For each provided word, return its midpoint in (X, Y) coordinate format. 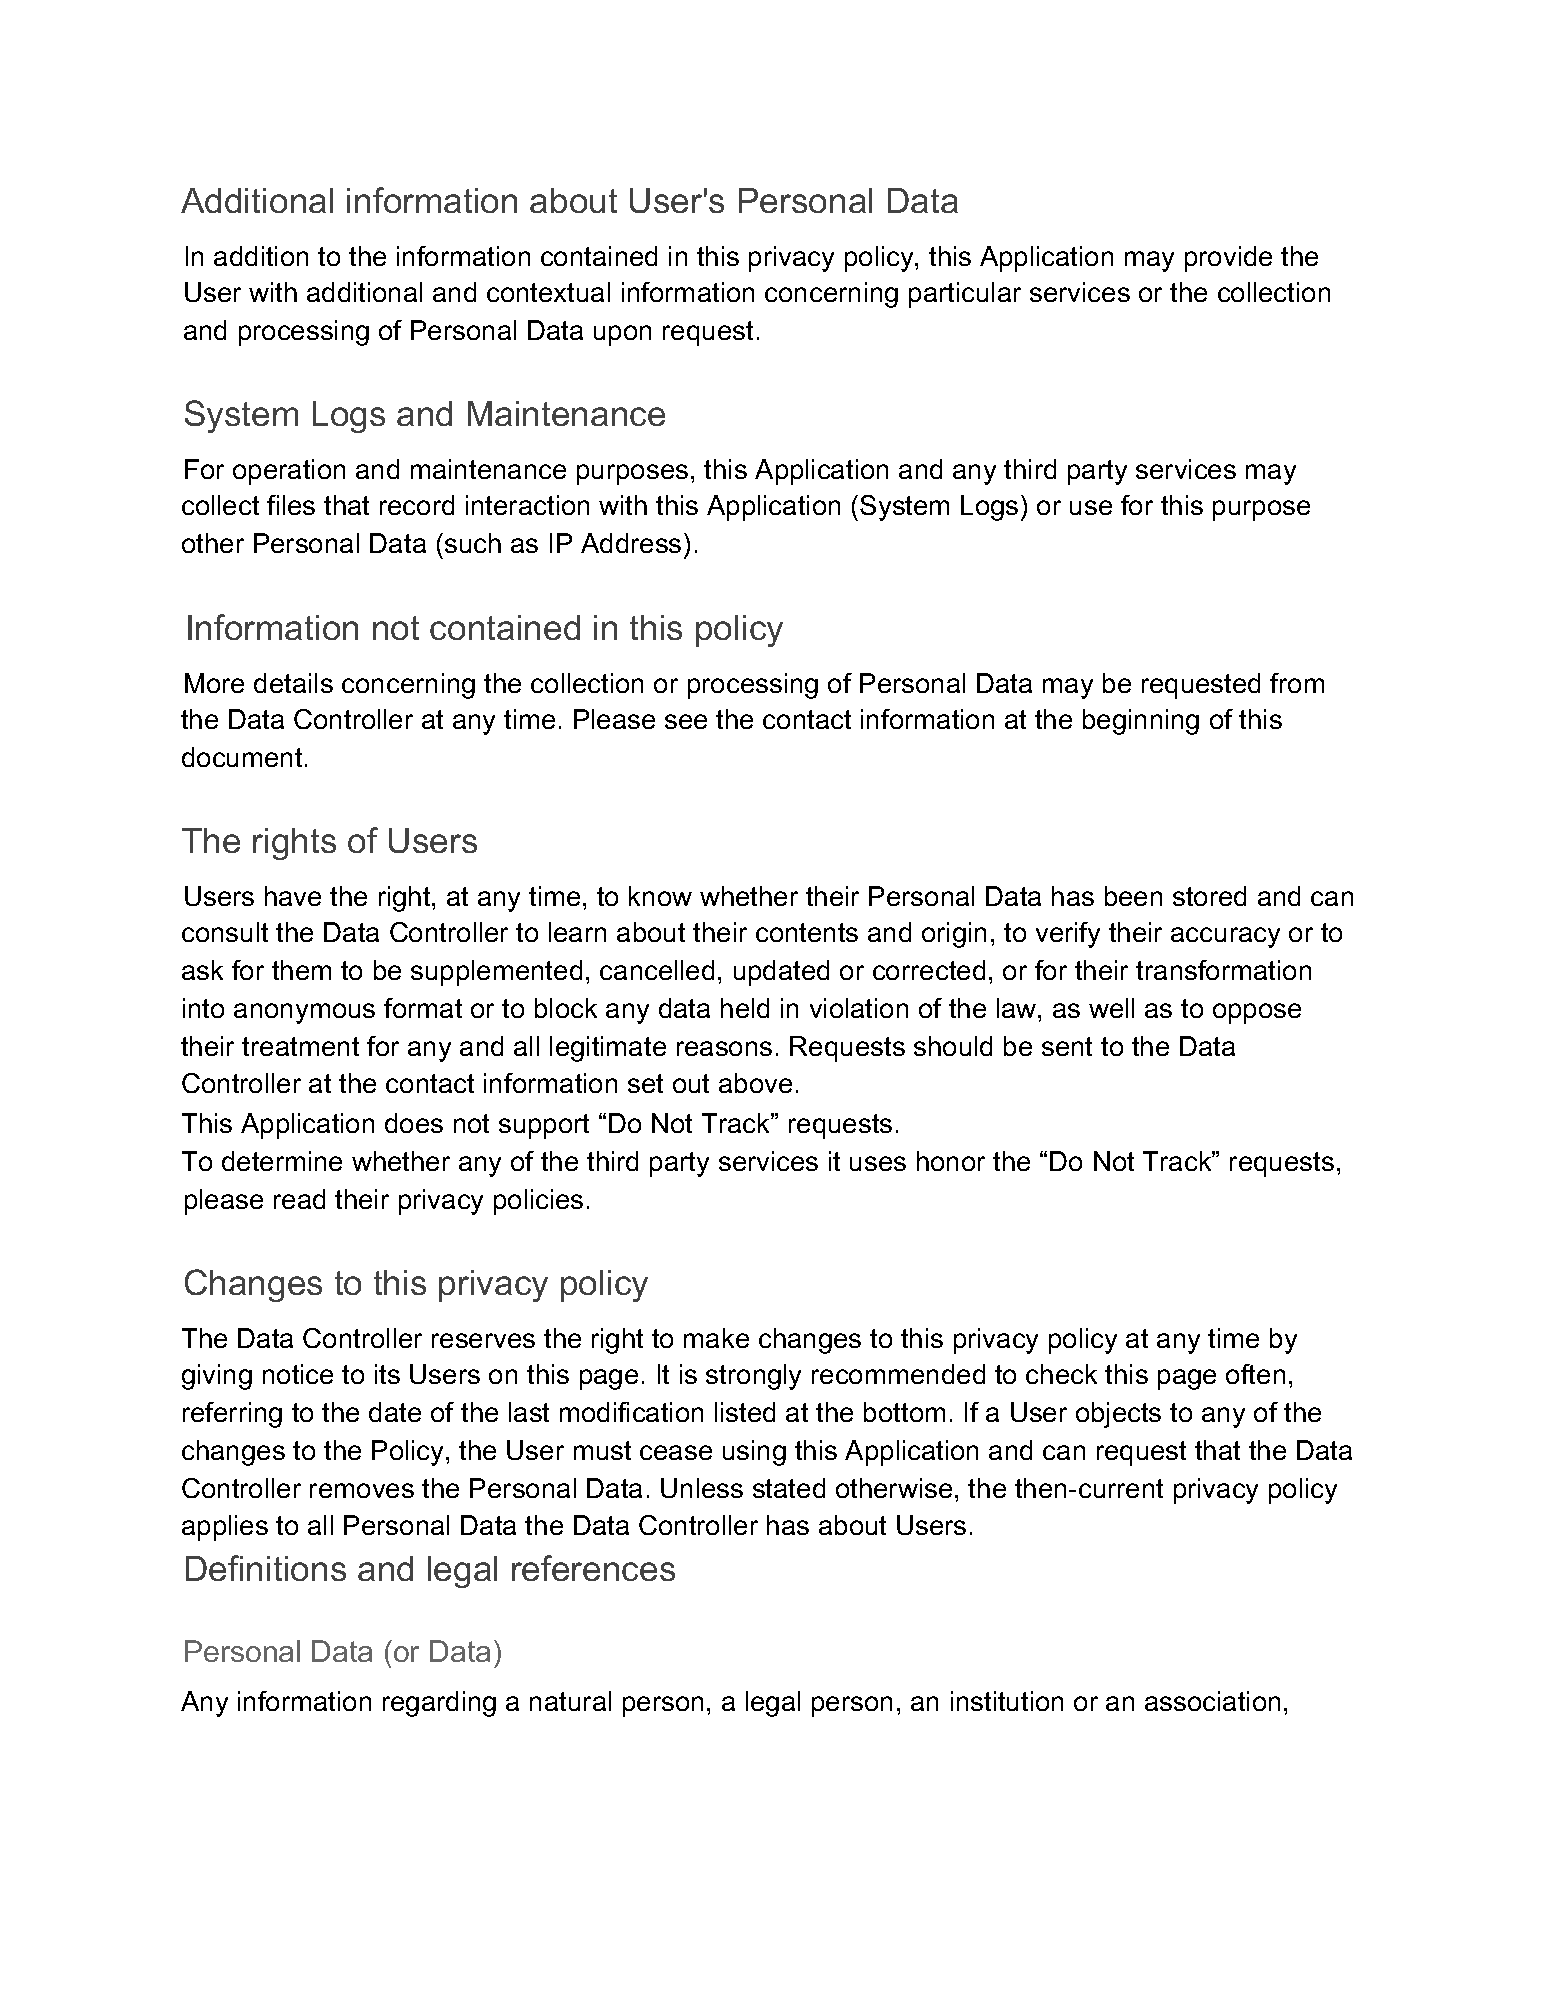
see (686, 721)
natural (570, 1701)
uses (878, 1163)
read (299, 1199)
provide (1228, 259)
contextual (548, 292)
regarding (439, 1704)
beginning (1141, 722)
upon (622, 335)
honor (951, 1161)
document (242, 757)
